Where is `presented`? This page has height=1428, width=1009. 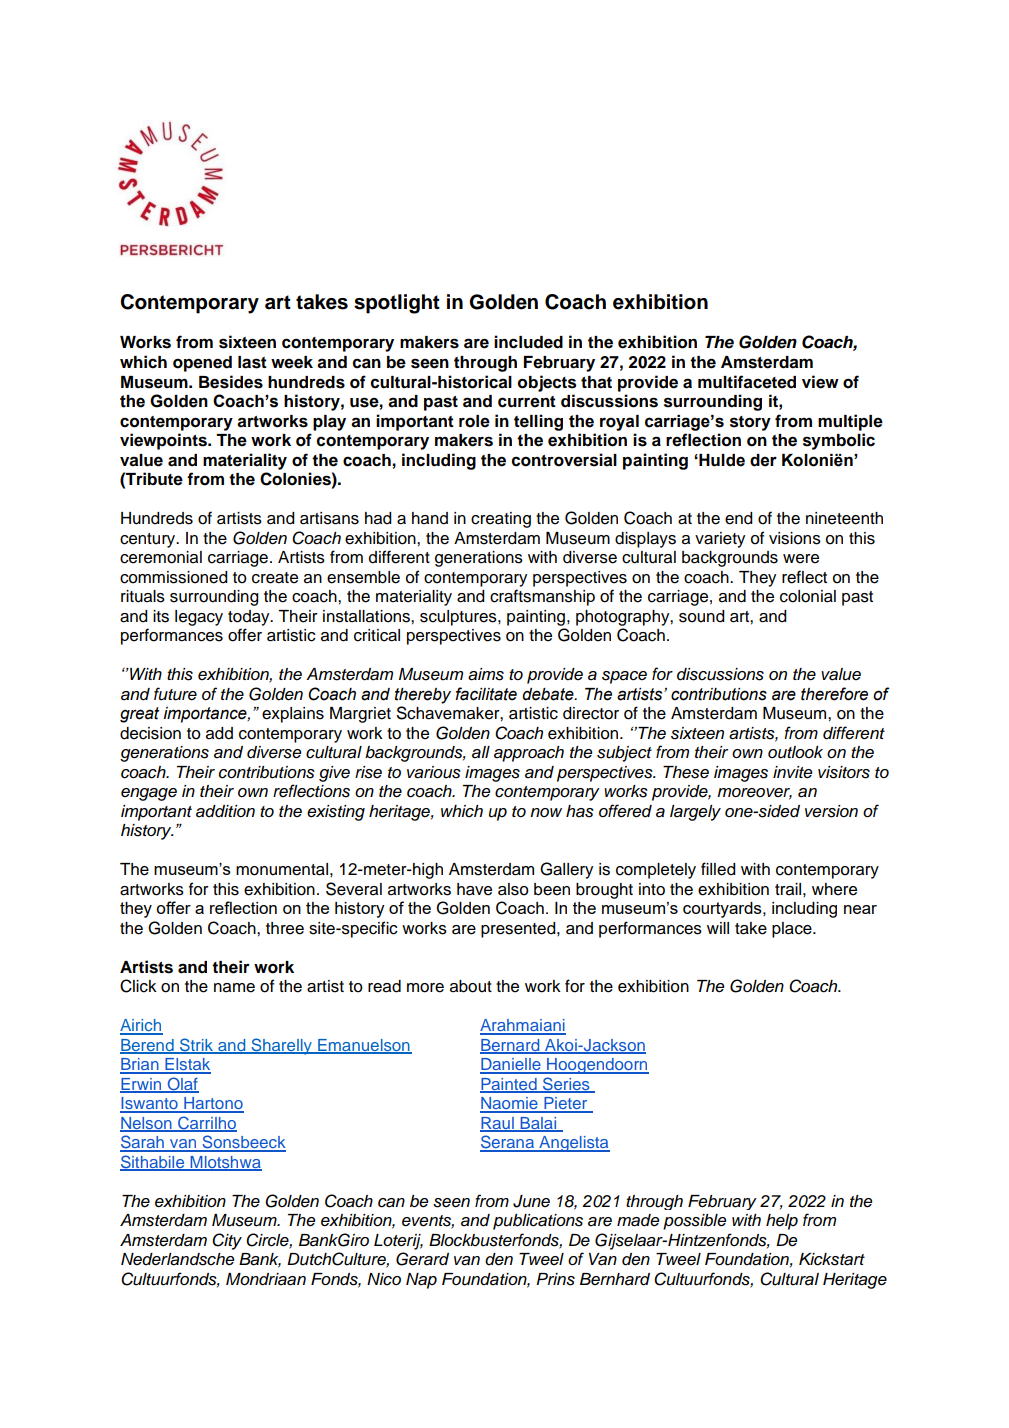
presented is located at coordinates (519, 930).
